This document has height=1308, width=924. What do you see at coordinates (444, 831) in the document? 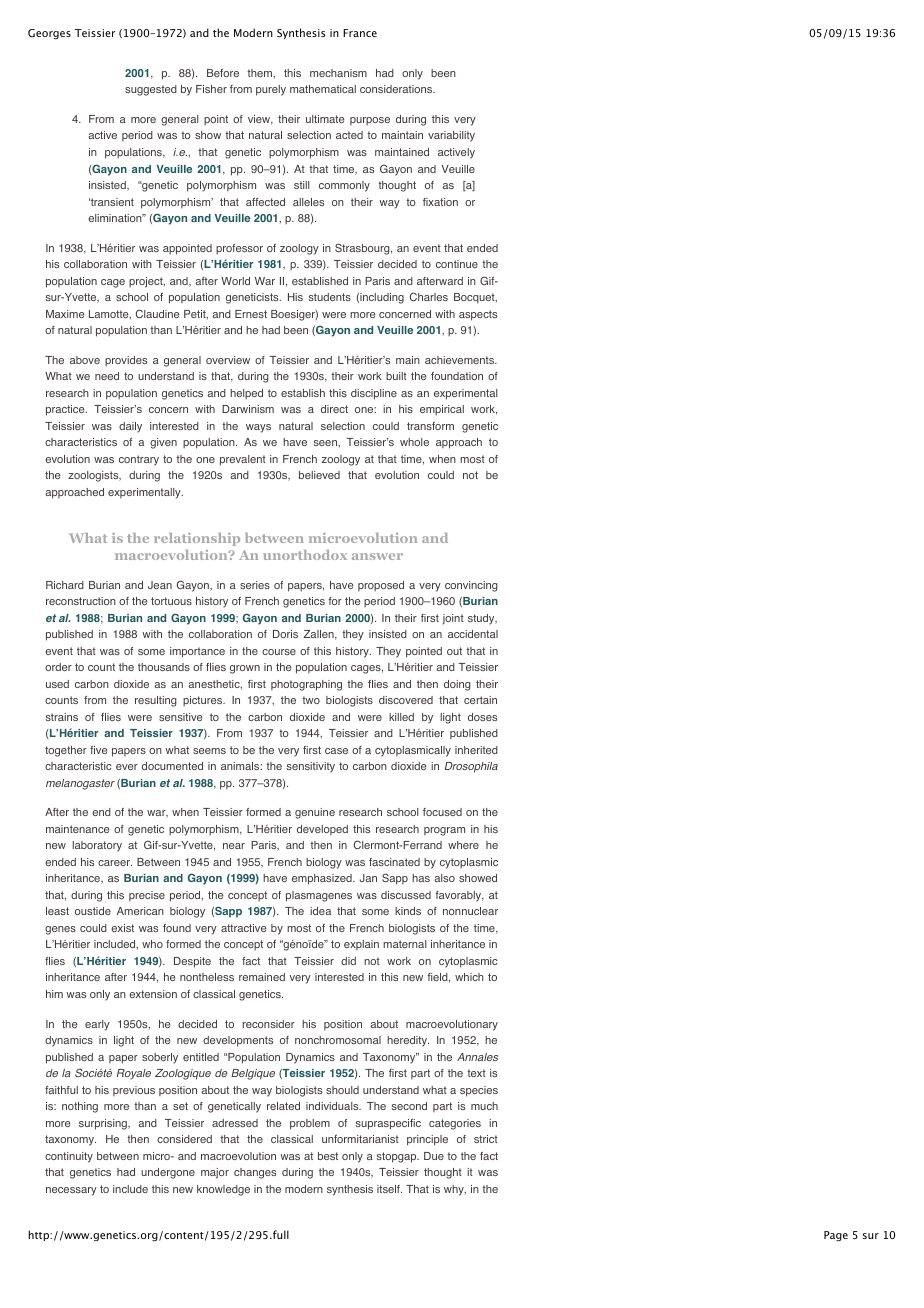
I see `program` at bounding box center [444, 831].
